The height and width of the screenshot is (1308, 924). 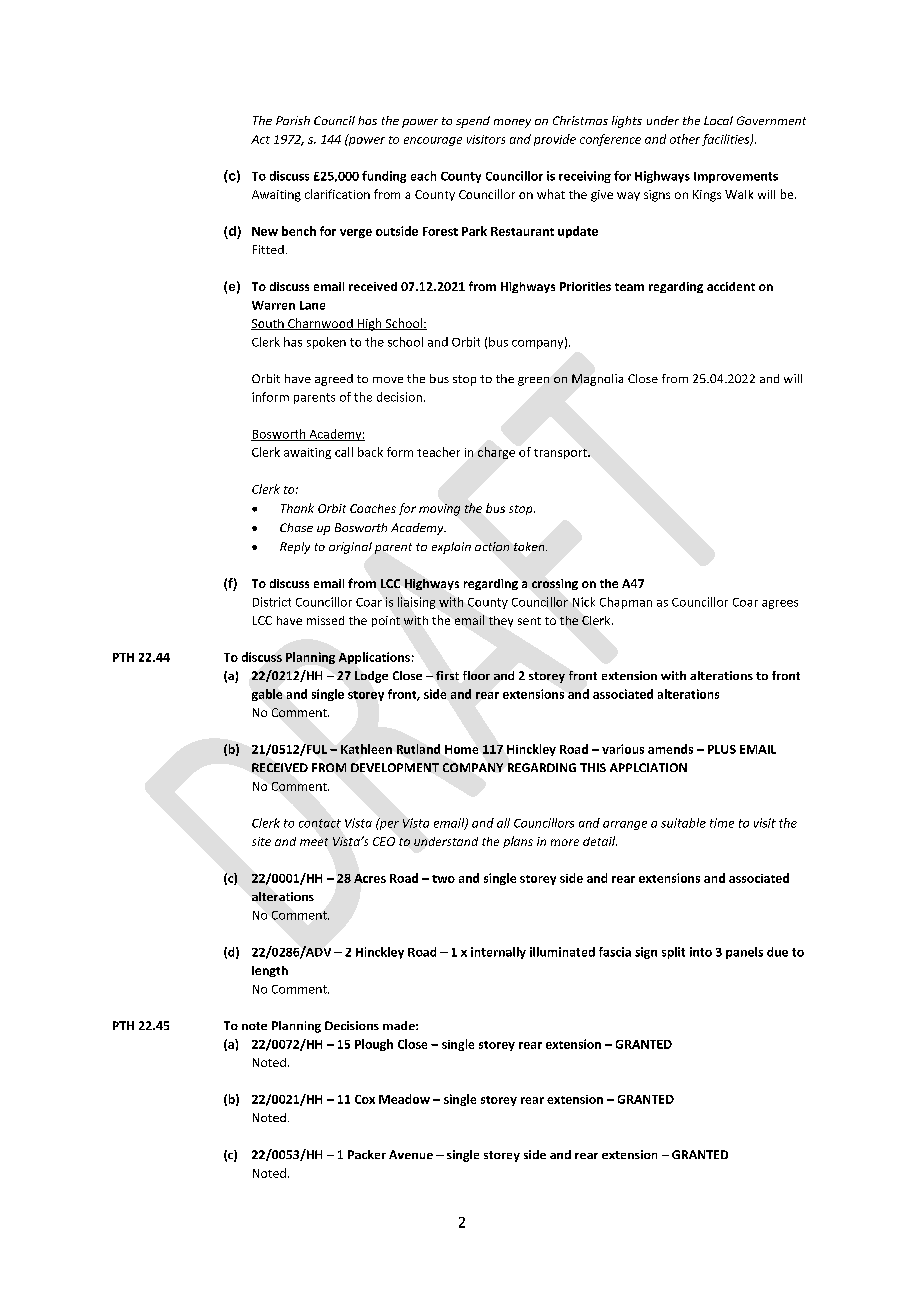 I want to click on into, so click(x=701, y=952).
